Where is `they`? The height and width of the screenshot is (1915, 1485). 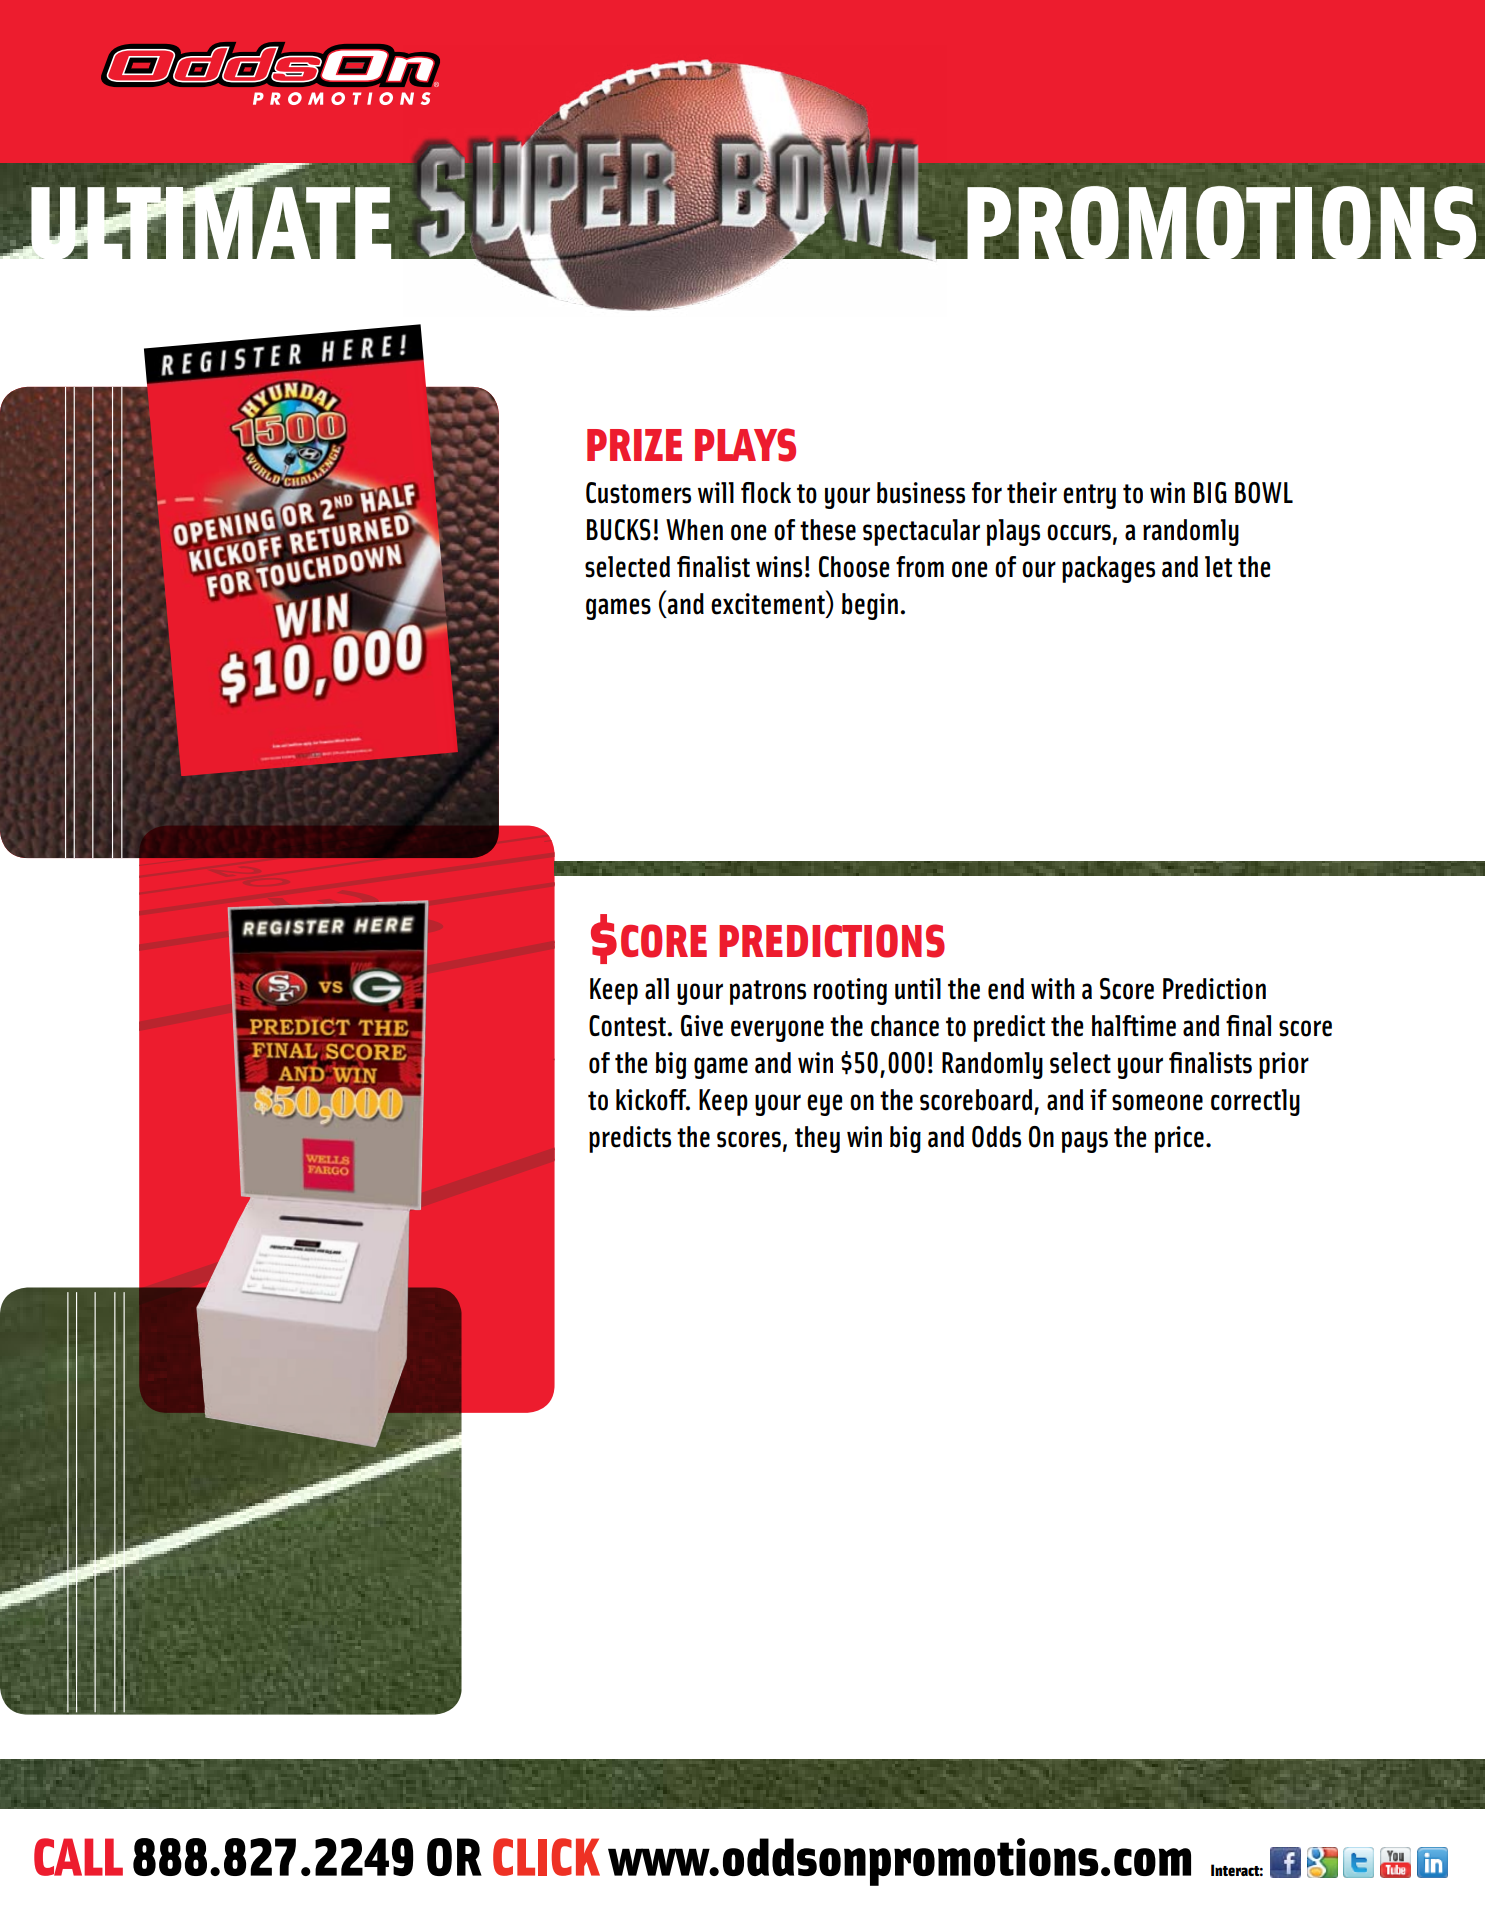
they is located at coordinates (817, 1139).
